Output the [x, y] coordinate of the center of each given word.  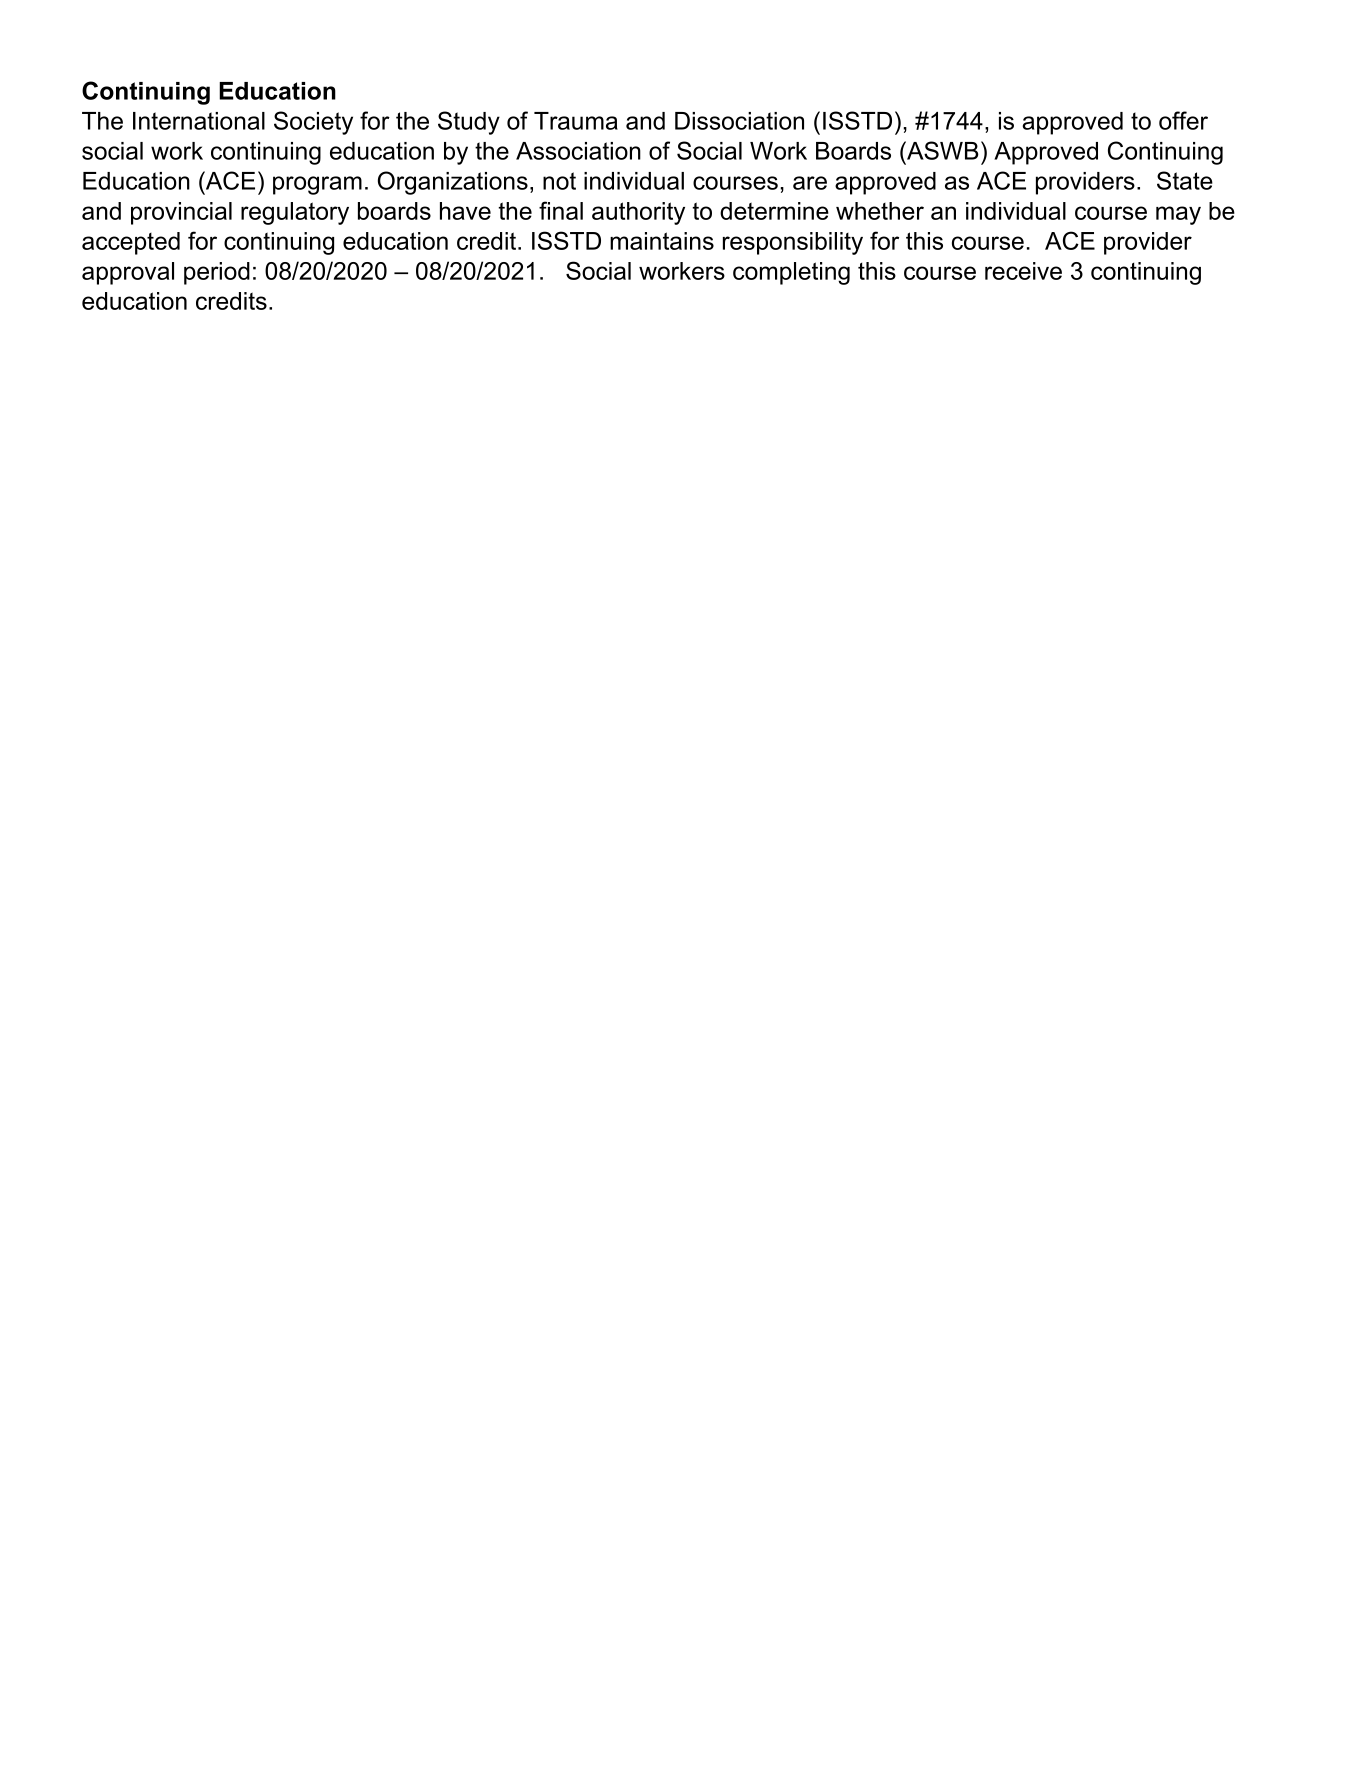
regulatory [295, 213]
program [317, 185]
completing [791, 273]
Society [313, 123]
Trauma [576, 121]
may [1178, 215]
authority [638, 213]
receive [1023, 271]
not [559, 181]
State [1185, 180]
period [217, 273]
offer [1183, 120]
